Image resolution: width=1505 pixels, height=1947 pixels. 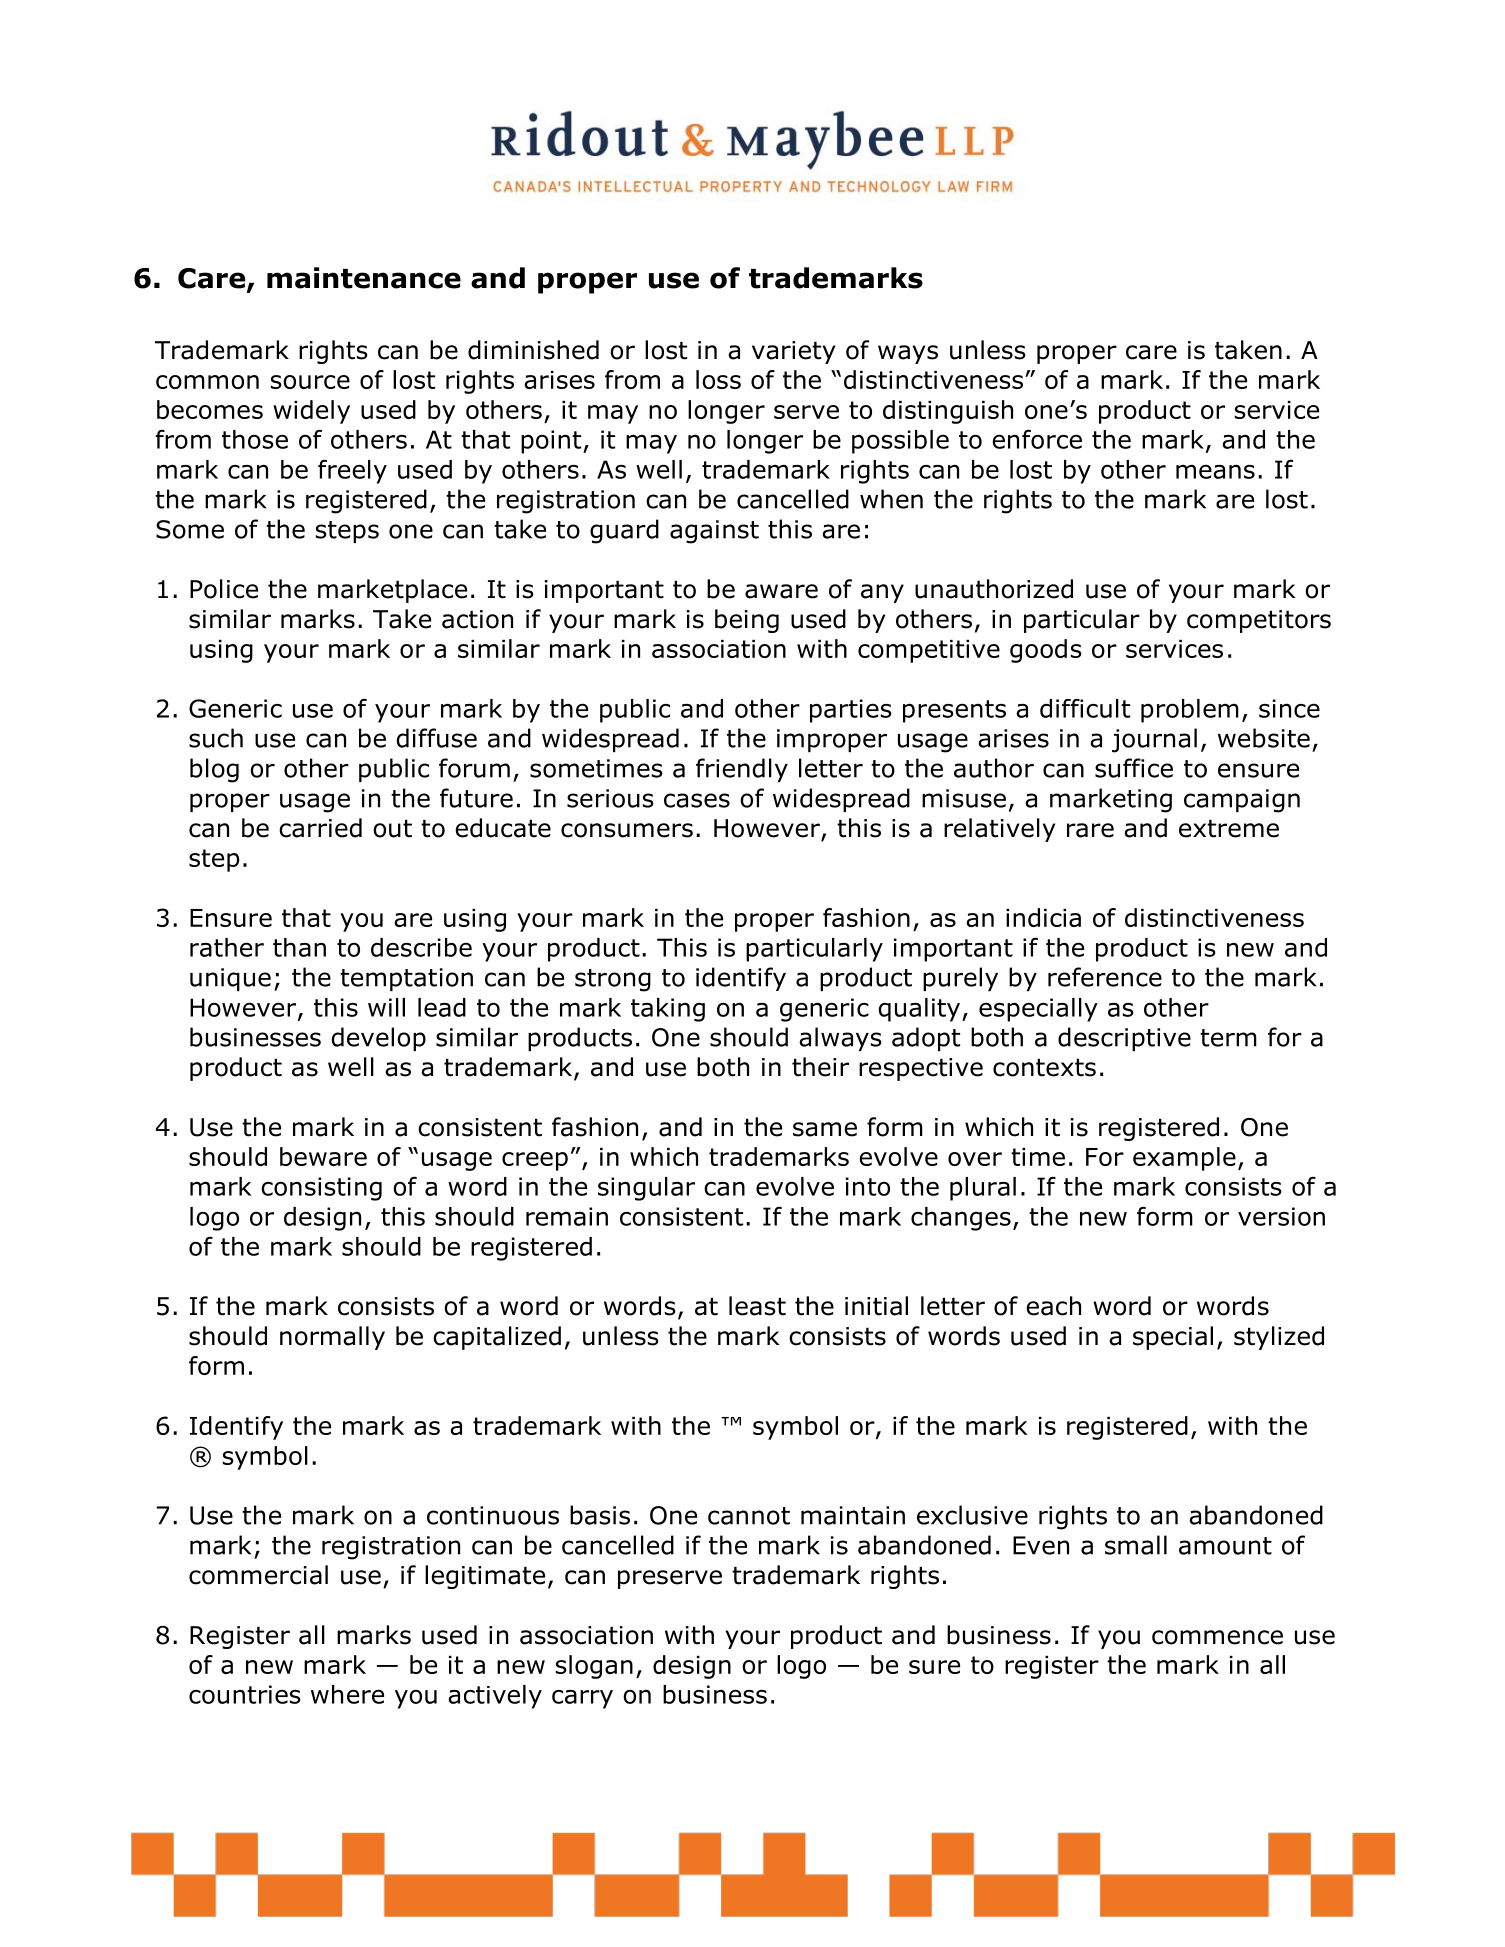 What do you see at coordinates (1053, 1306) in the image?
I see `each` at bounding box center [1053, 1306].
